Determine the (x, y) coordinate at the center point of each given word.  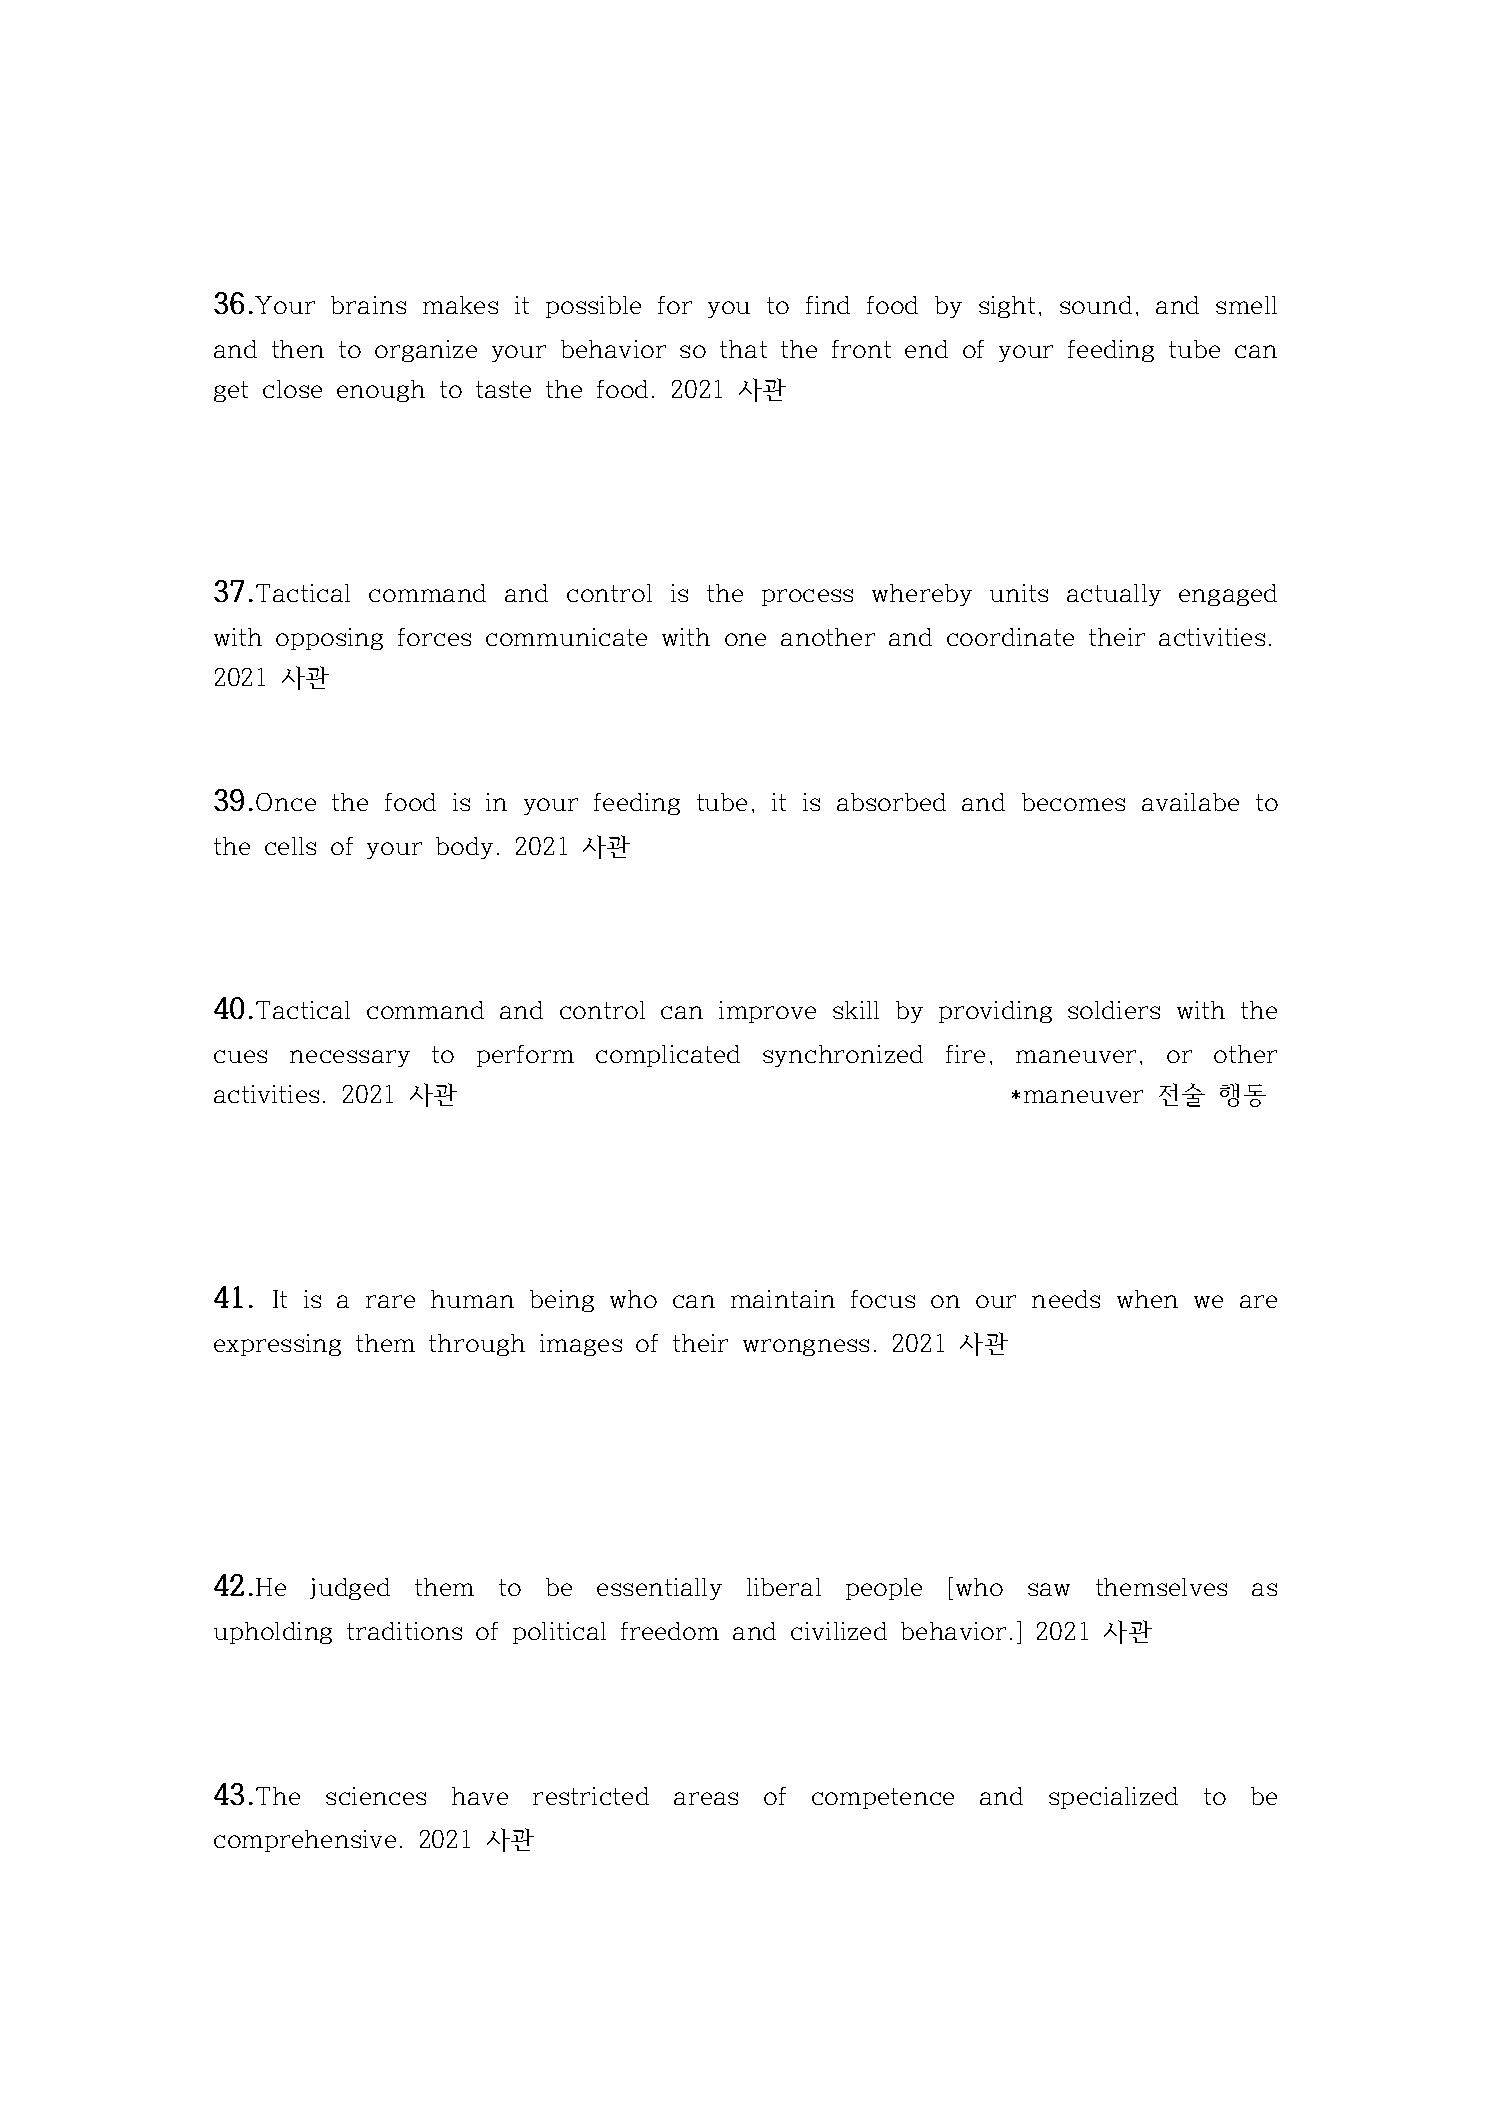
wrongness (806, 1347)
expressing (277, 1345)
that (743, 349)
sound (1096, 305)
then (298, 349)
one (745, 639)
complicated (668, 1056)
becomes (1073, 802)
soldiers (1114, 1010)
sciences (376, 1796)
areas (706, 1798)
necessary (350, 1058)
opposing (329, 639)
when (1147, 1299)
